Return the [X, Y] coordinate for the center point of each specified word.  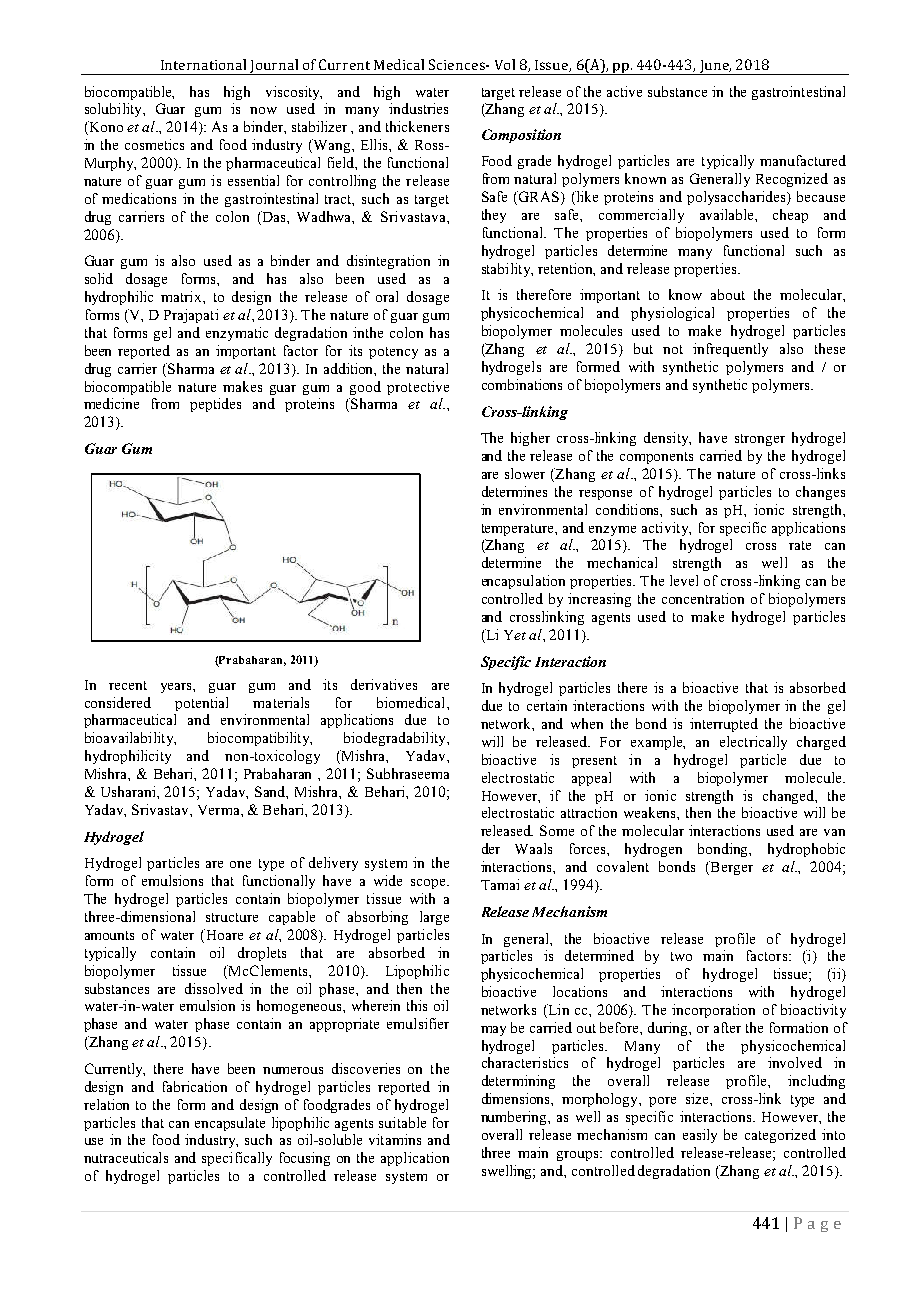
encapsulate [230, 1124]
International [203, 64]
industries [418, 108]
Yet [515, 635]
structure [232, 917]
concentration [703, 598]
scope [429, 884]
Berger [730, 868]
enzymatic [237, 334]
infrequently [730, 350]
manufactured [803, 160]
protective [418, 388]
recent [128, 685]
